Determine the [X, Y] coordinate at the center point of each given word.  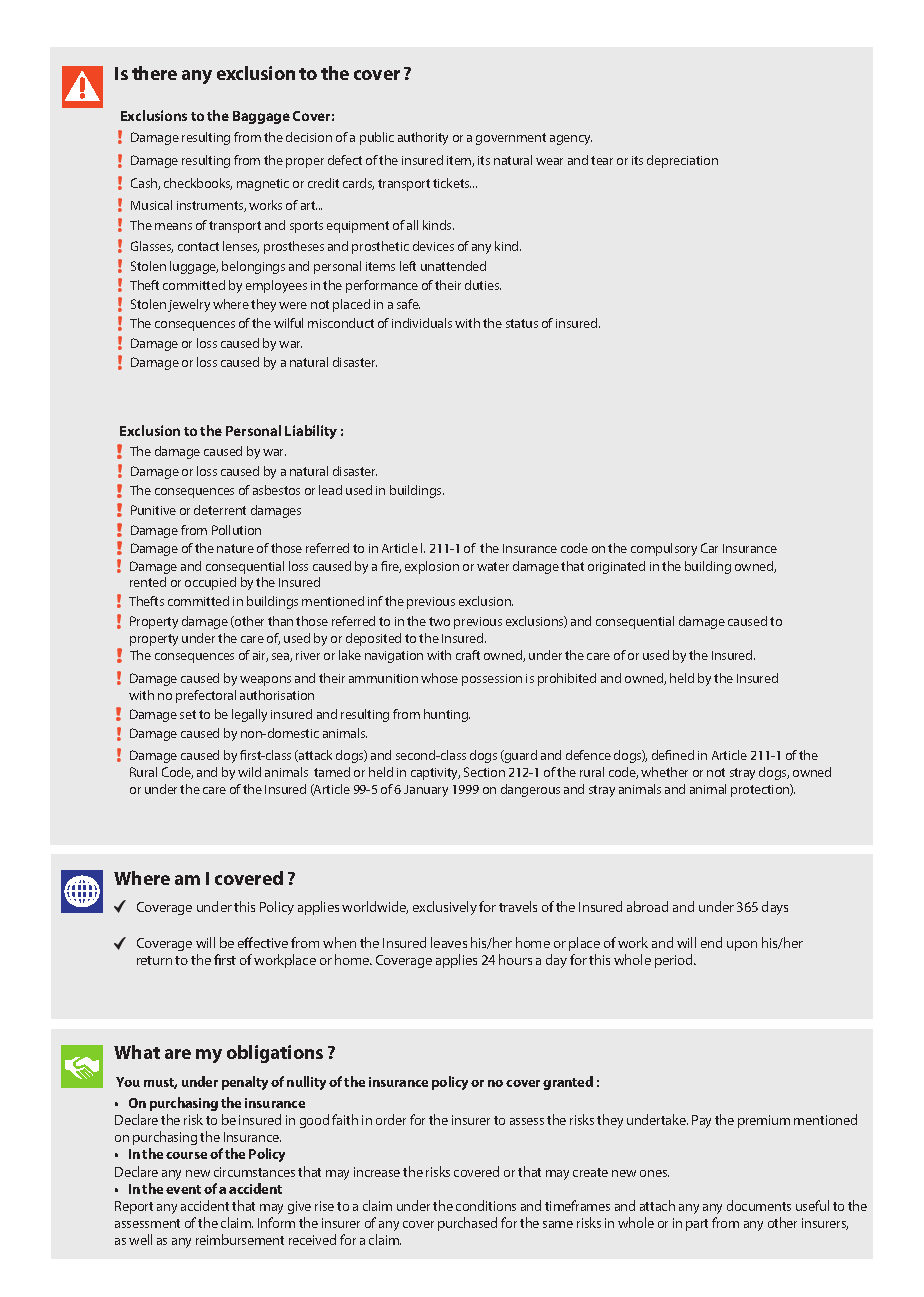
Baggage [261, 117]
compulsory [664, 549]
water [493, 566]
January [426, 791]
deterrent [220, 510]
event [183, 1189]
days [775, 908]
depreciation [682, 161]
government [511, 139]
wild [249, 772]
